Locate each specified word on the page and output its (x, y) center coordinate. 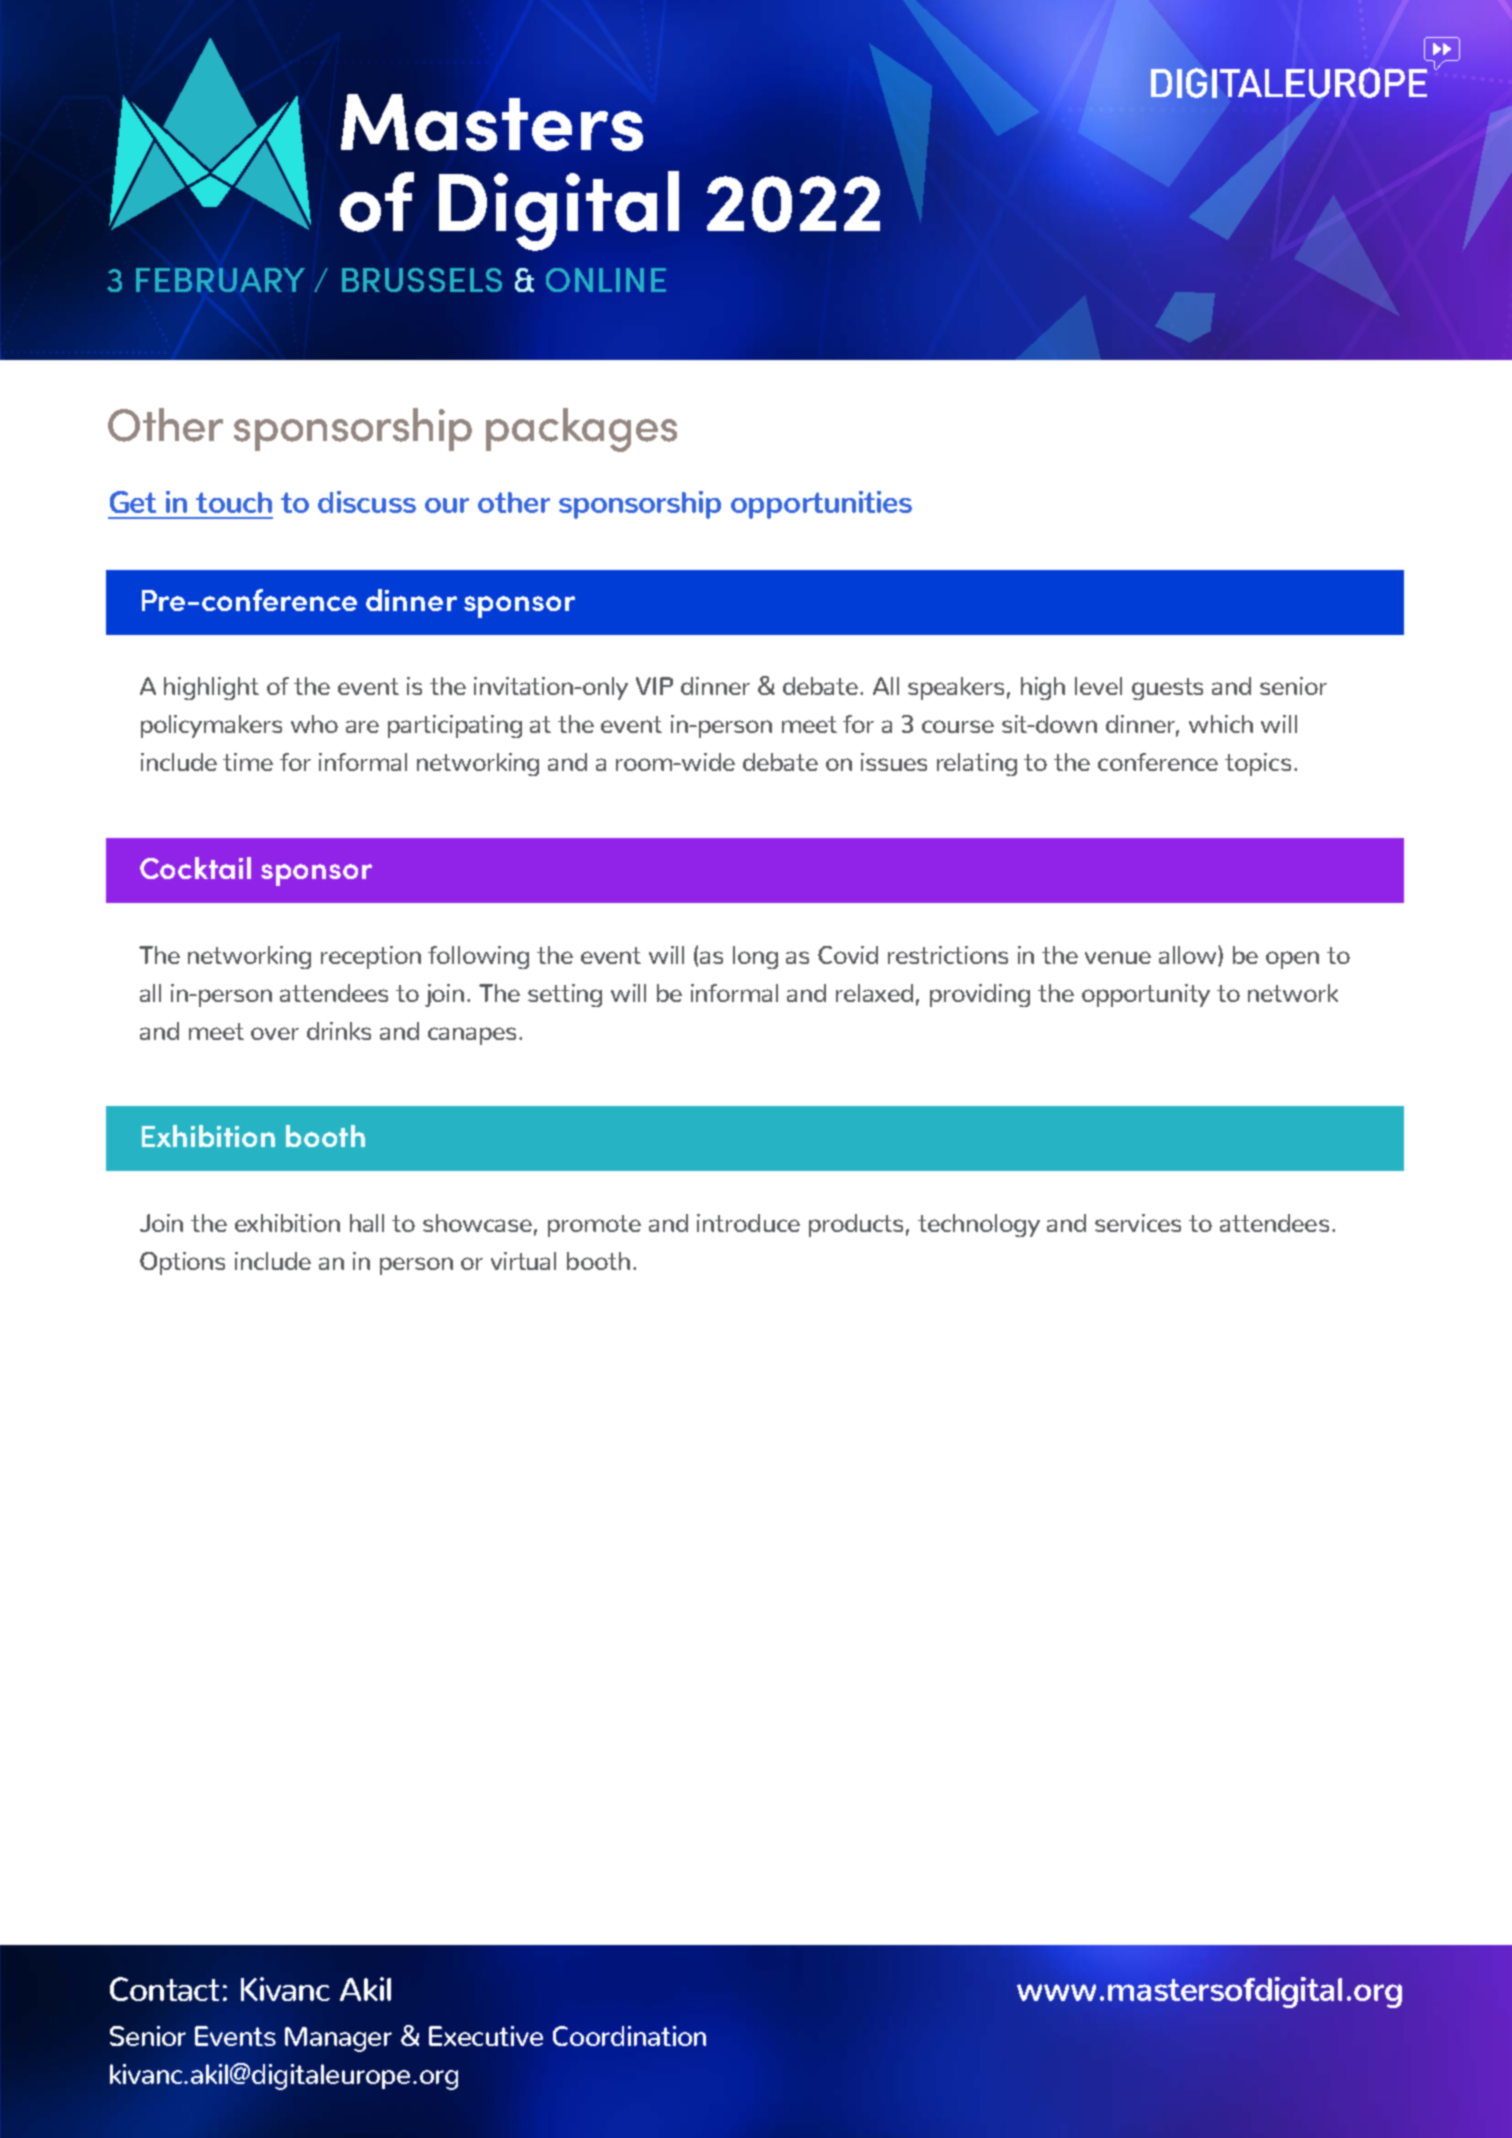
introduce (748, 1223)
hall (367, 1223)
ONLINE (606, 280)
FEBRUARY (220, 280)
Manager (338, 2039)
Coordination (629, 2036)
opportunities (821, 505)
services (1138, 1223)
